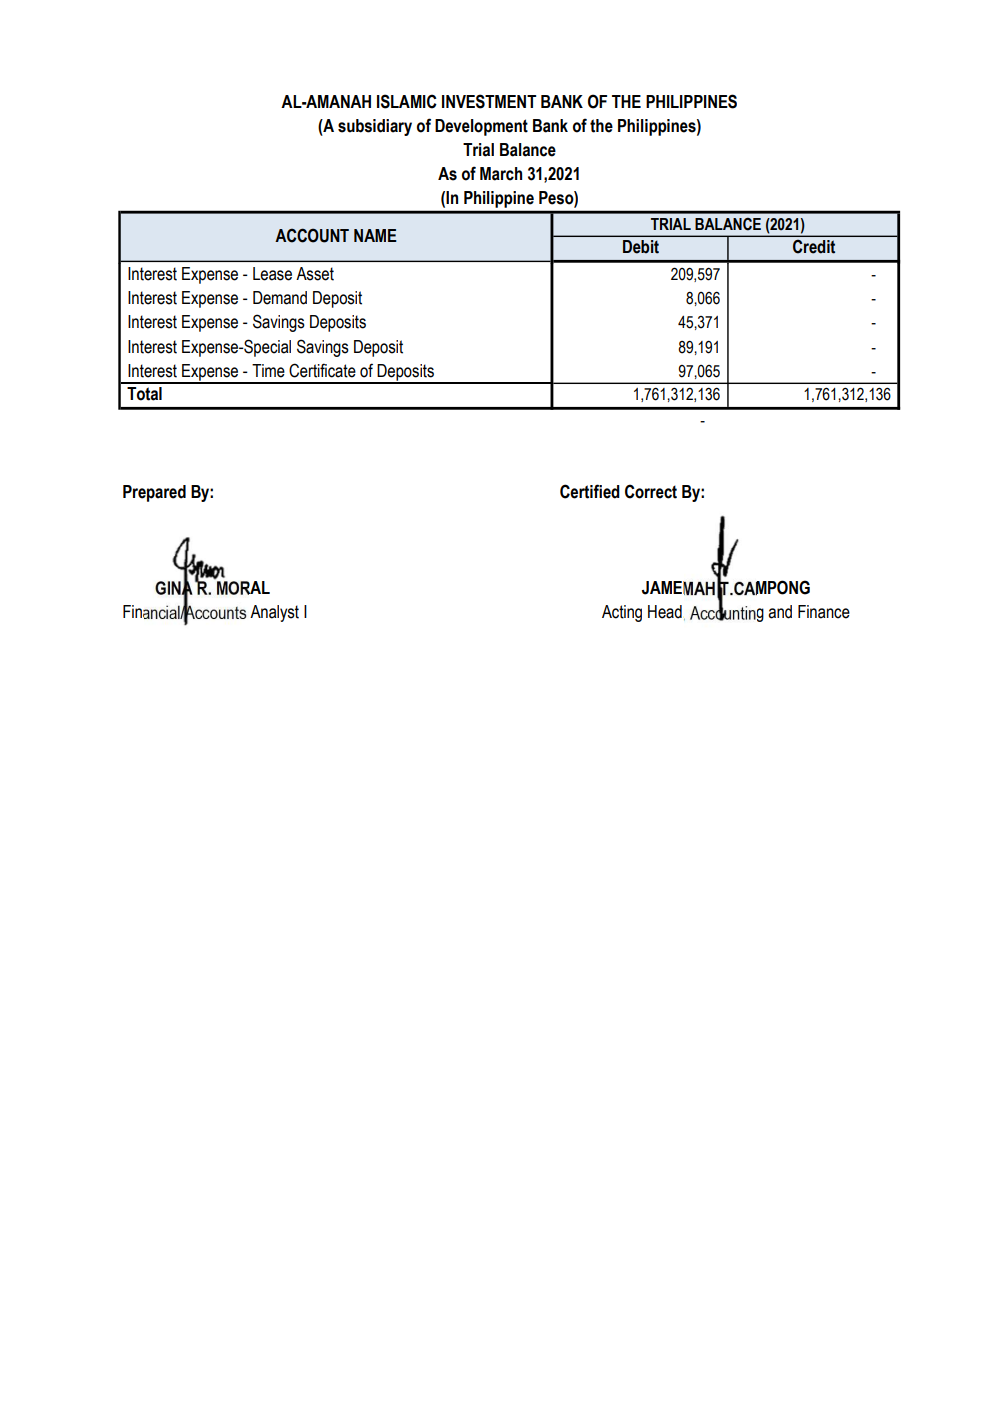 This screenshot has width=995, height=1407. I want to click on subsidiary, so click(375, 127).
